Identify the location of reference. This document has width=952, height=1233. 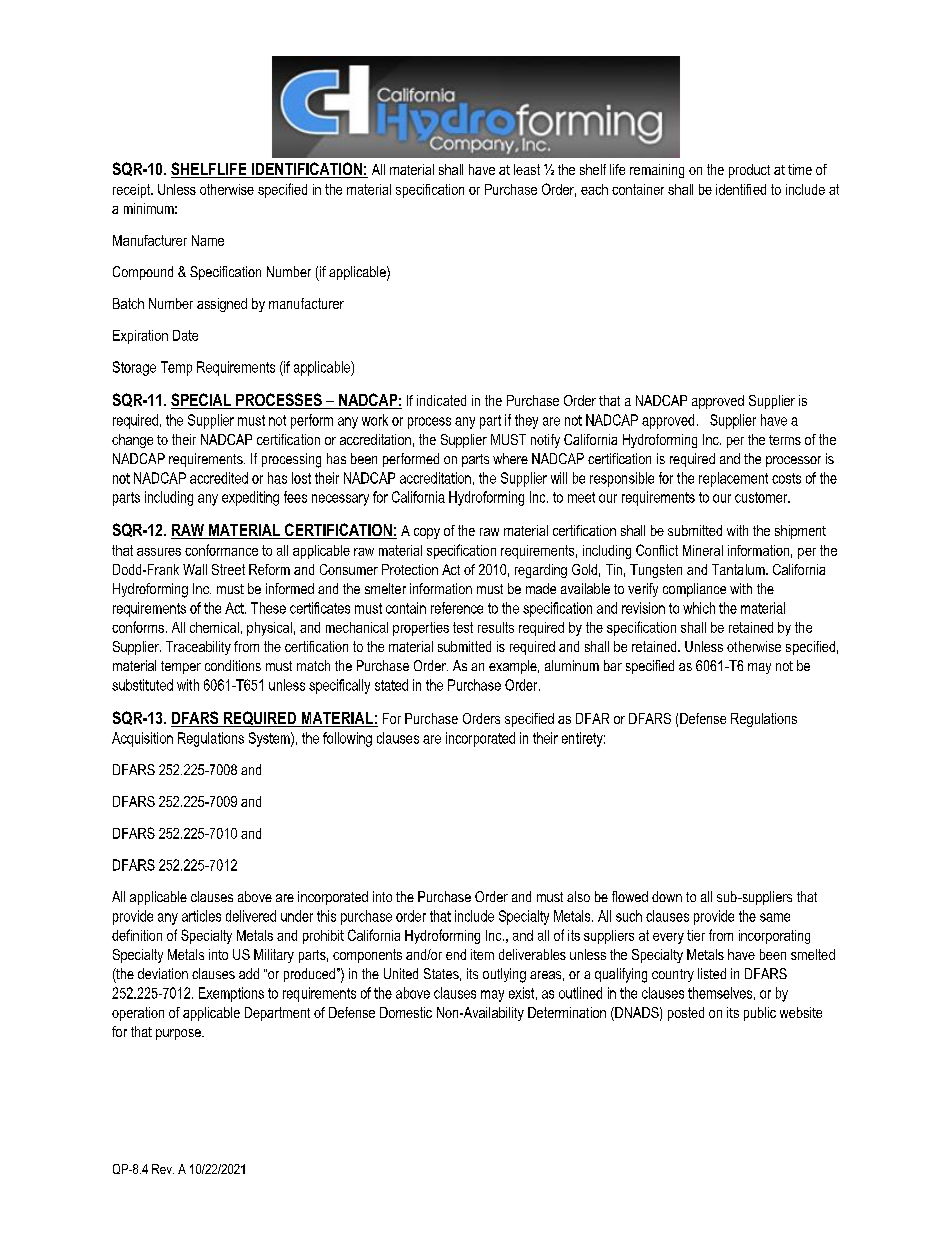
(457, 608).
